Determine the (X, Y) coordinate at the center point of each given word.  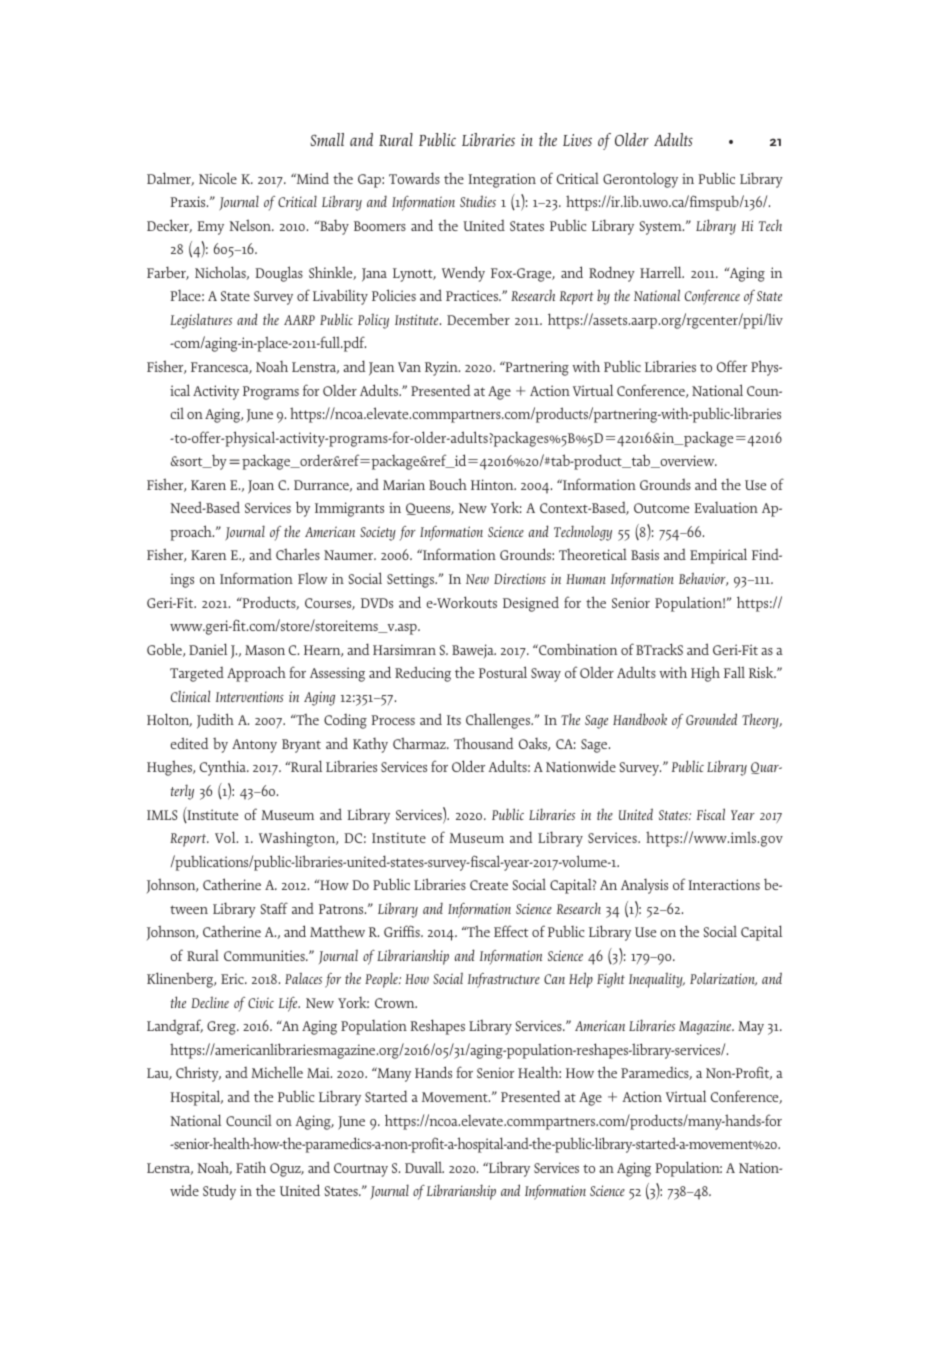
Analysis (644, 886)
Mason (265, 650)
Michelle (277, 1072)
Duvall (424, 1167)
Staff (274, 908)
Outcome (661, 508)
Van (409, 367)
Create (489, 885)
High (705, 674)
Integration (502, 180)
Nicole (218, 178)
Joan (261, 487)
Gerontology (640, 180)
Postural (503, 672)
